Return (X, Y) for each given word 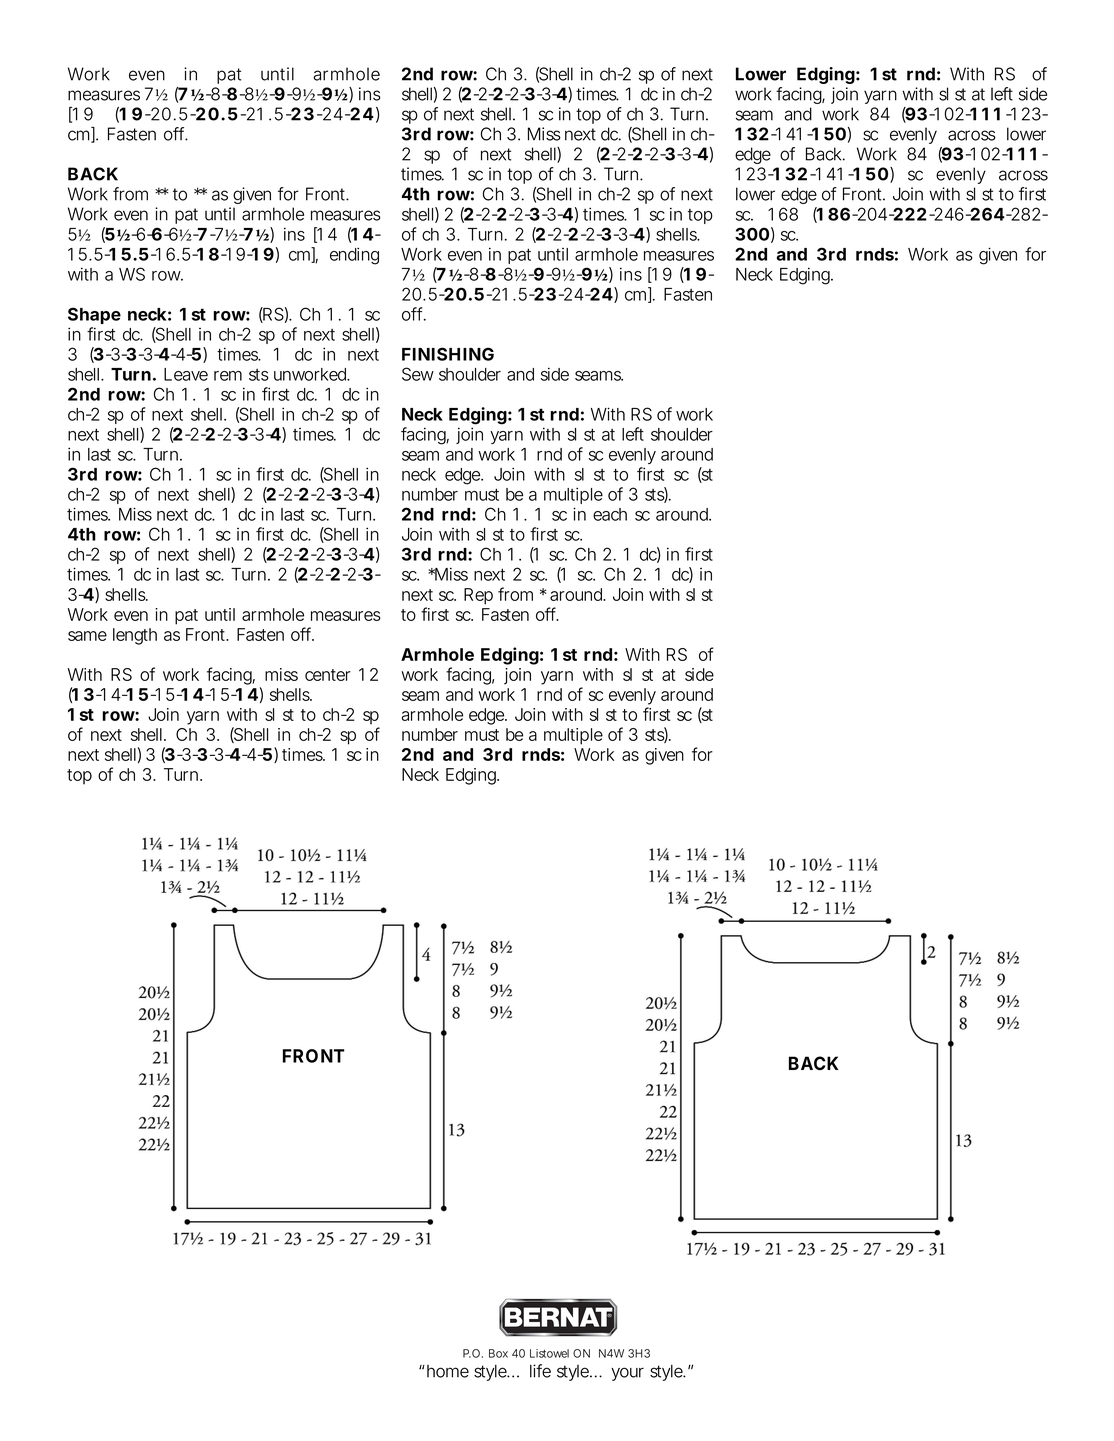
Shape (94, 315)
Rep (478, 596)
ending (354, 256)
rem (228, 376)
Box (498, 1353)
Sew (418, 374)
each (610, 514)
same (87, 636)
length (135, 636)
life (540, 1371)
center (328, 675)
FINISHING (448, 354)
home (446, 1371)
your (627, 1374)
